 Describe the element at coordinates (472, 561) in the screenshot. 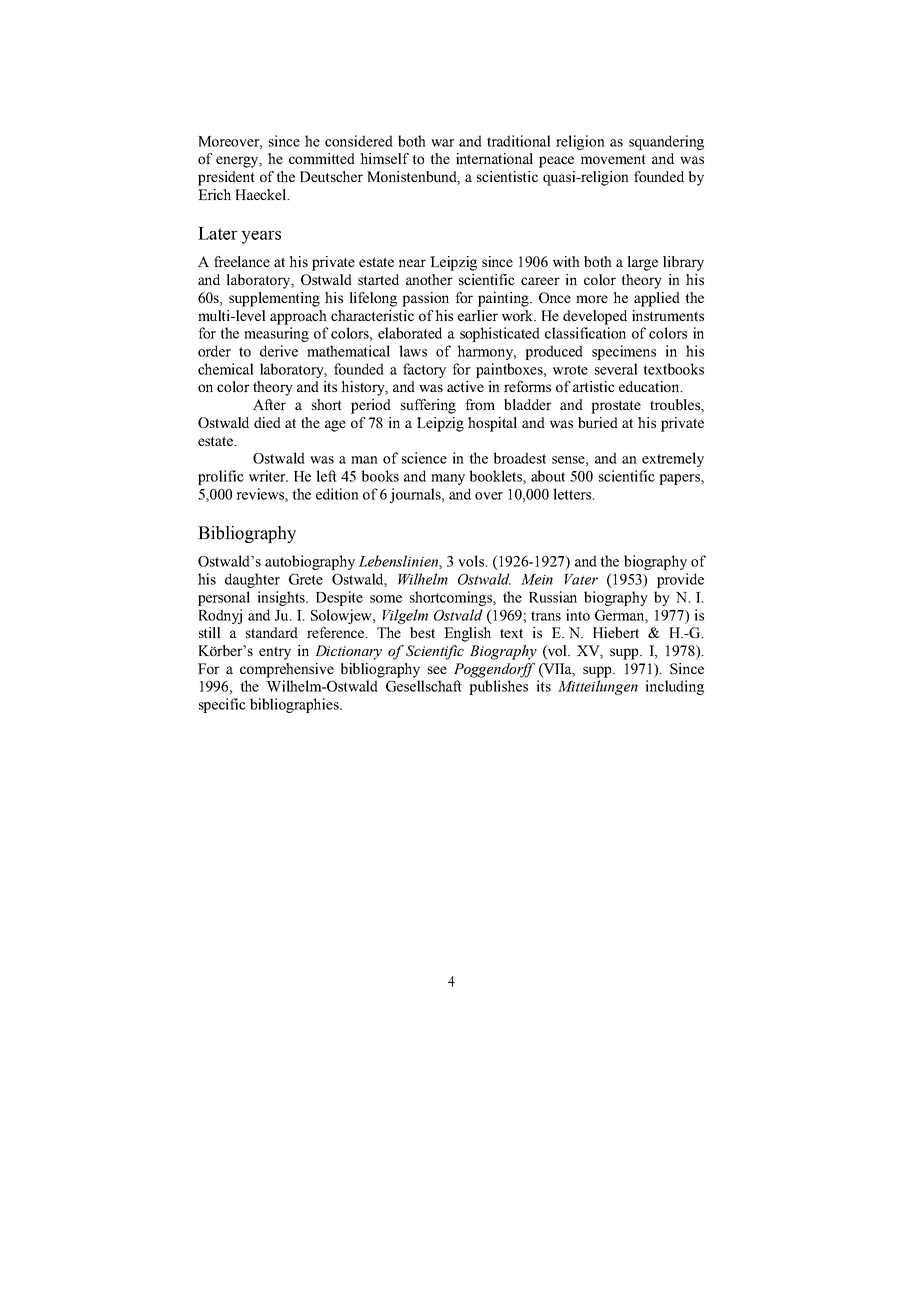

I see `vols` at that location.
